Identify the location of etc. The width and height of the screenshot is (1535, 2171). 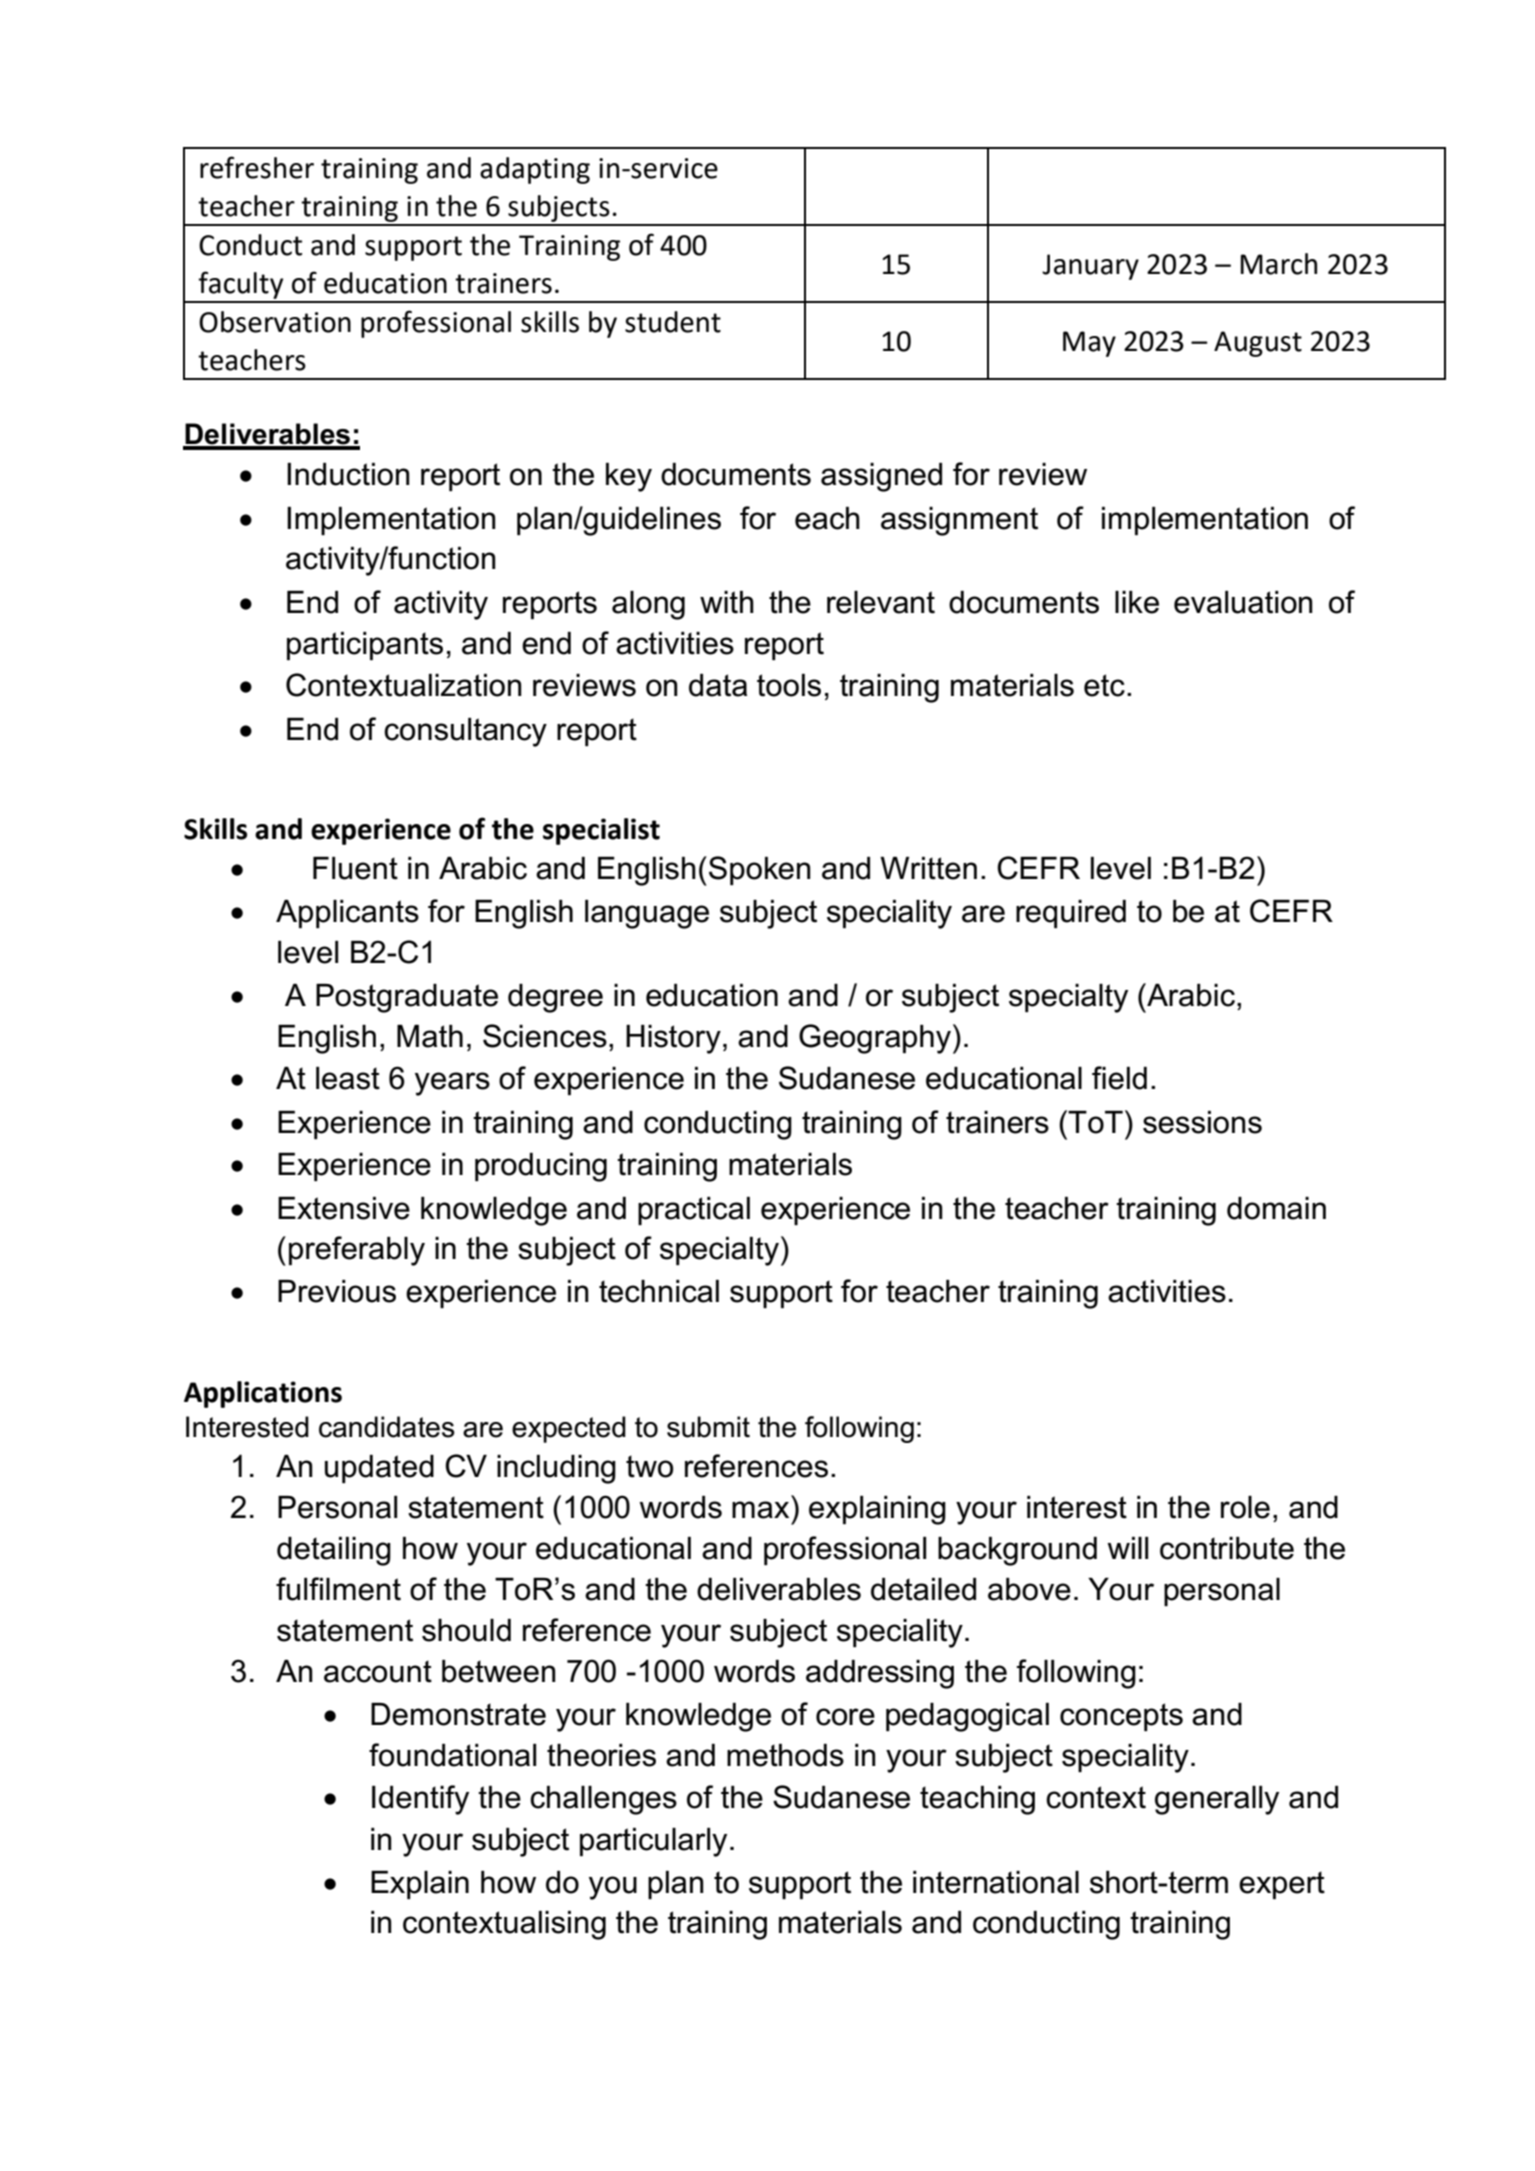
(1104, 685).
